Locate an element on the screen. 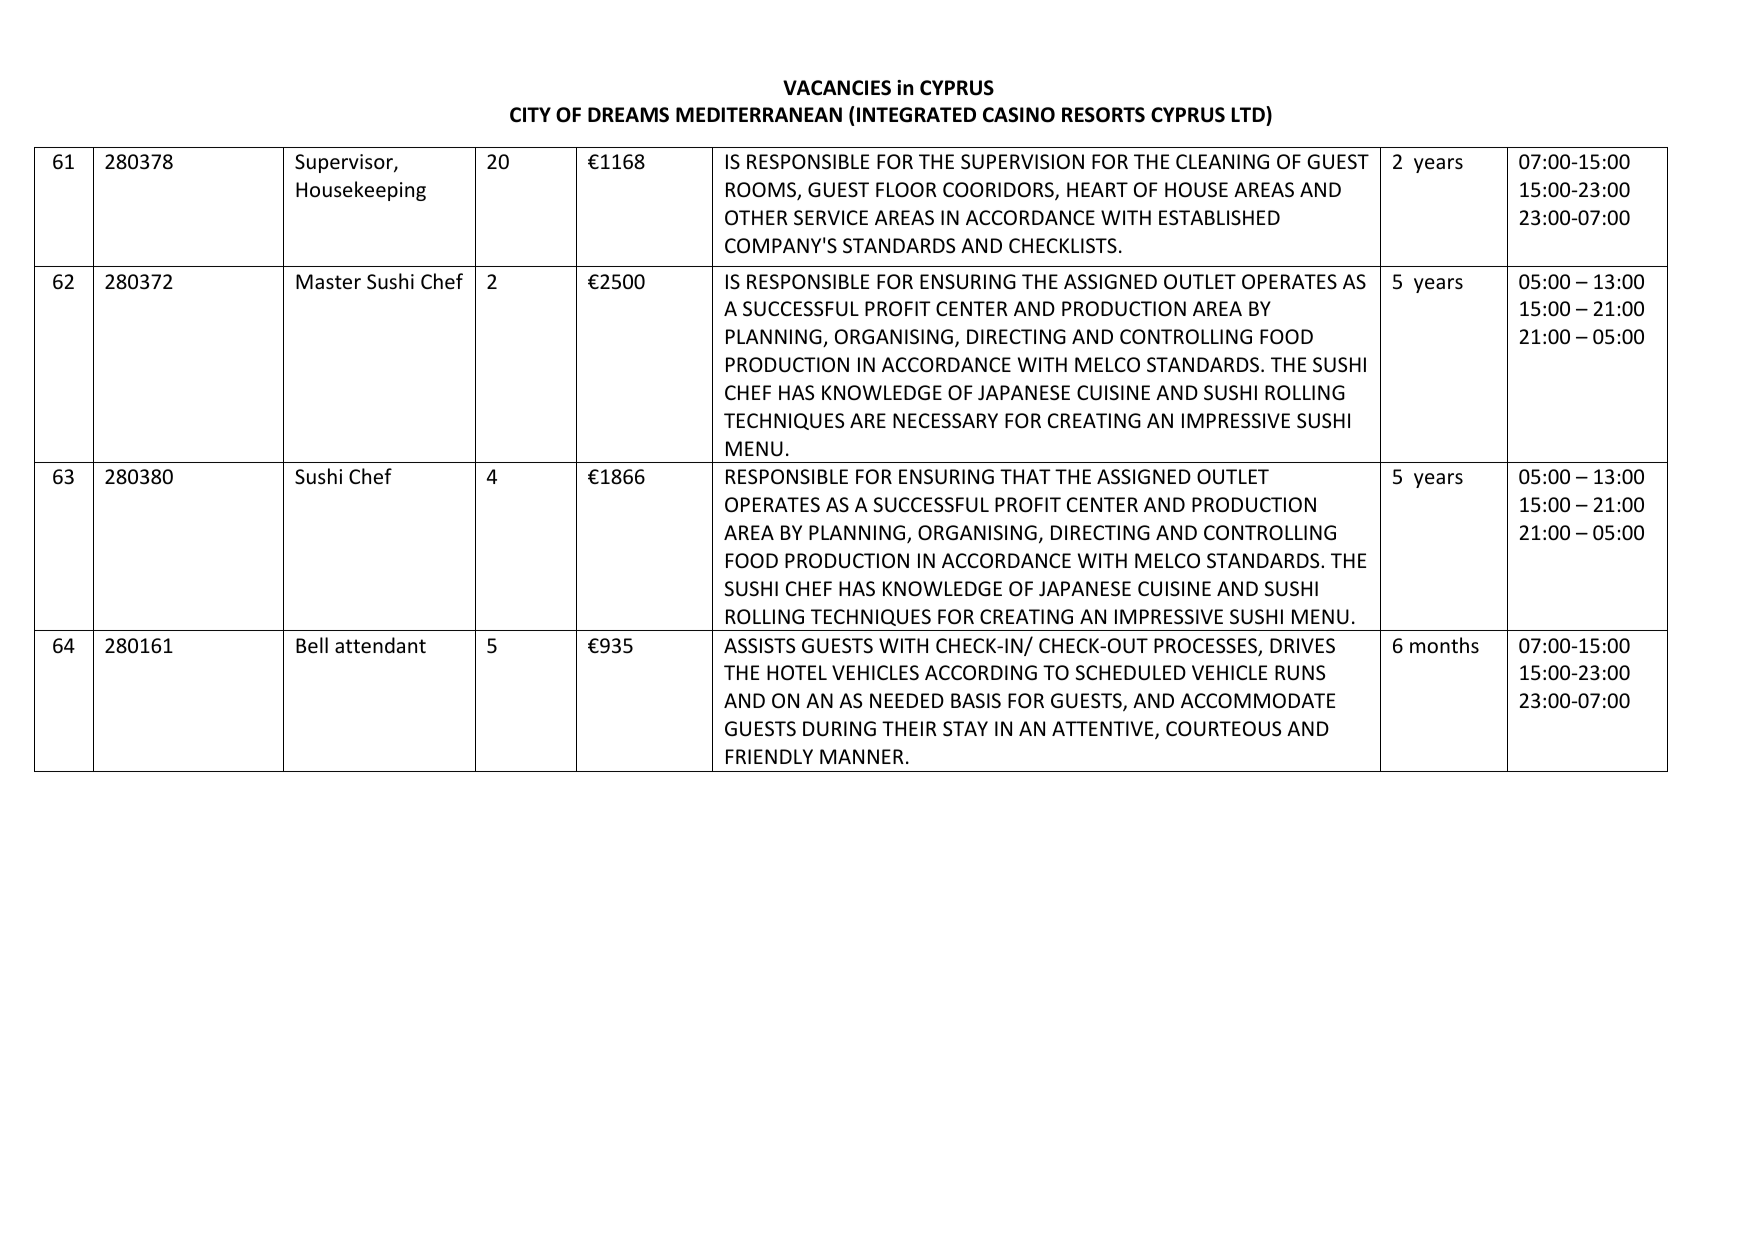 Image resolution: width=1746 pixels, height=1234 pixels. attendant is located at coordinates (380, 645).
